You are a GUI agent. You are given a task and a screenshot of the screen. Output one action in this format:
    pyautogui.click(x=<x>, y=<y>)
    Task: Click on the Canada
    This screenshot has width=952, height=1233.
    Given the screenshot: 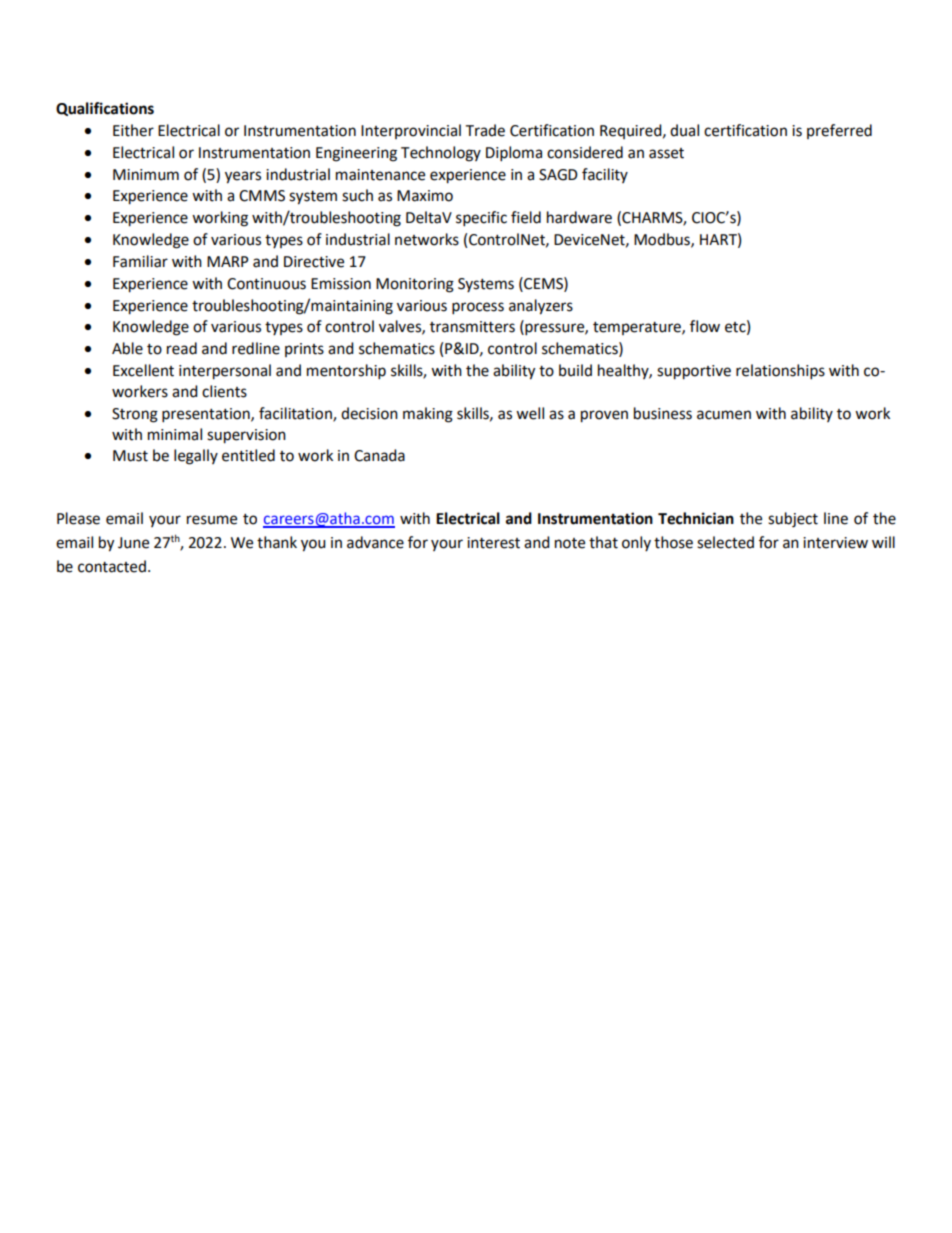 What is the action you would take?
    pyautogui.click(x=379, y=455)
